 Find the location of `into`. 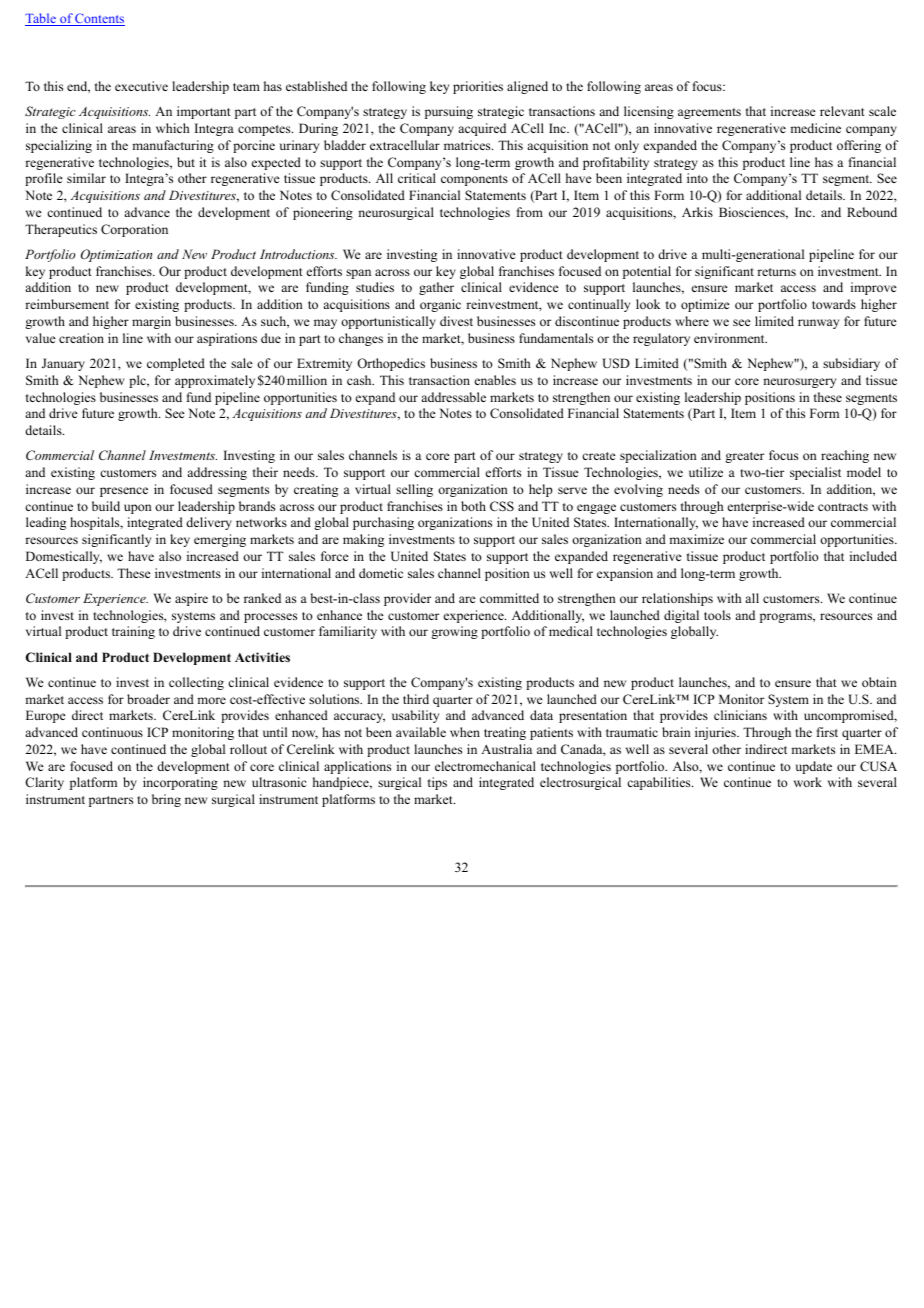

into is located at coordinates (697, 178).
